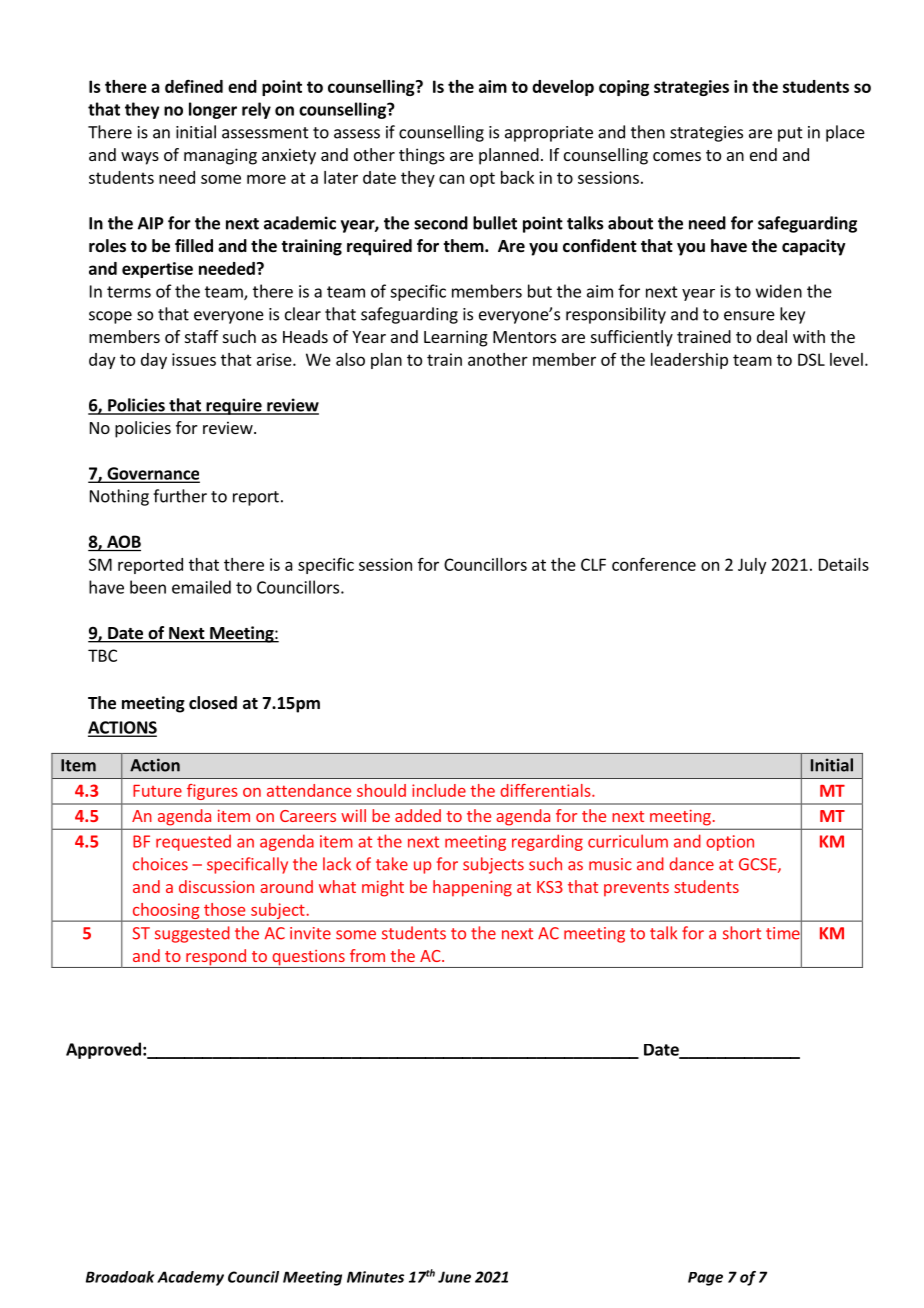 This screenshot has height=1308, width=924. Describe the element at coordinates (422, 156) in the screenshot. I see `things` at that location.
